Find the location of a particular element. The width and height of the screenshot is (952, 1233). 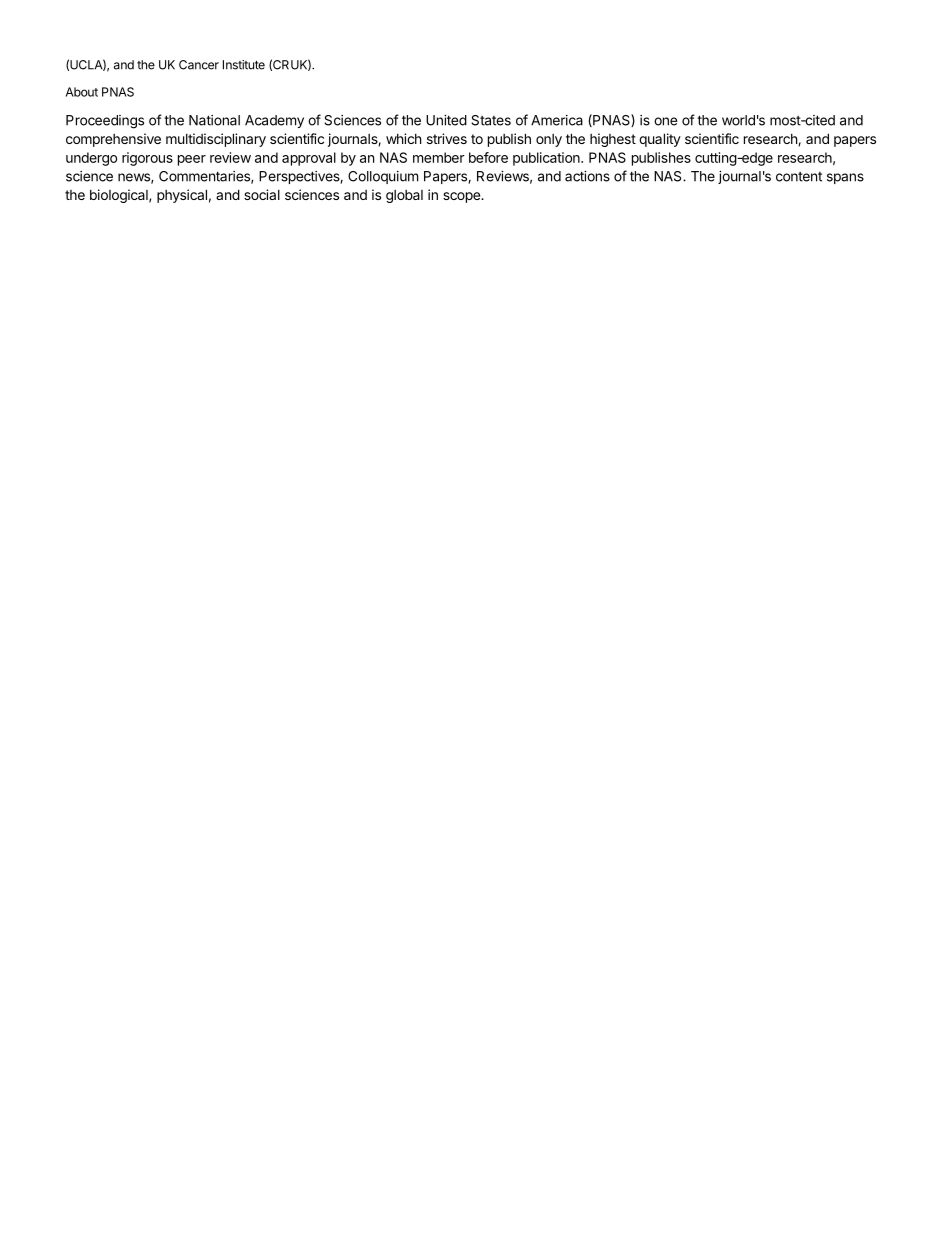

Institute is located at coordinates (244, 65).
